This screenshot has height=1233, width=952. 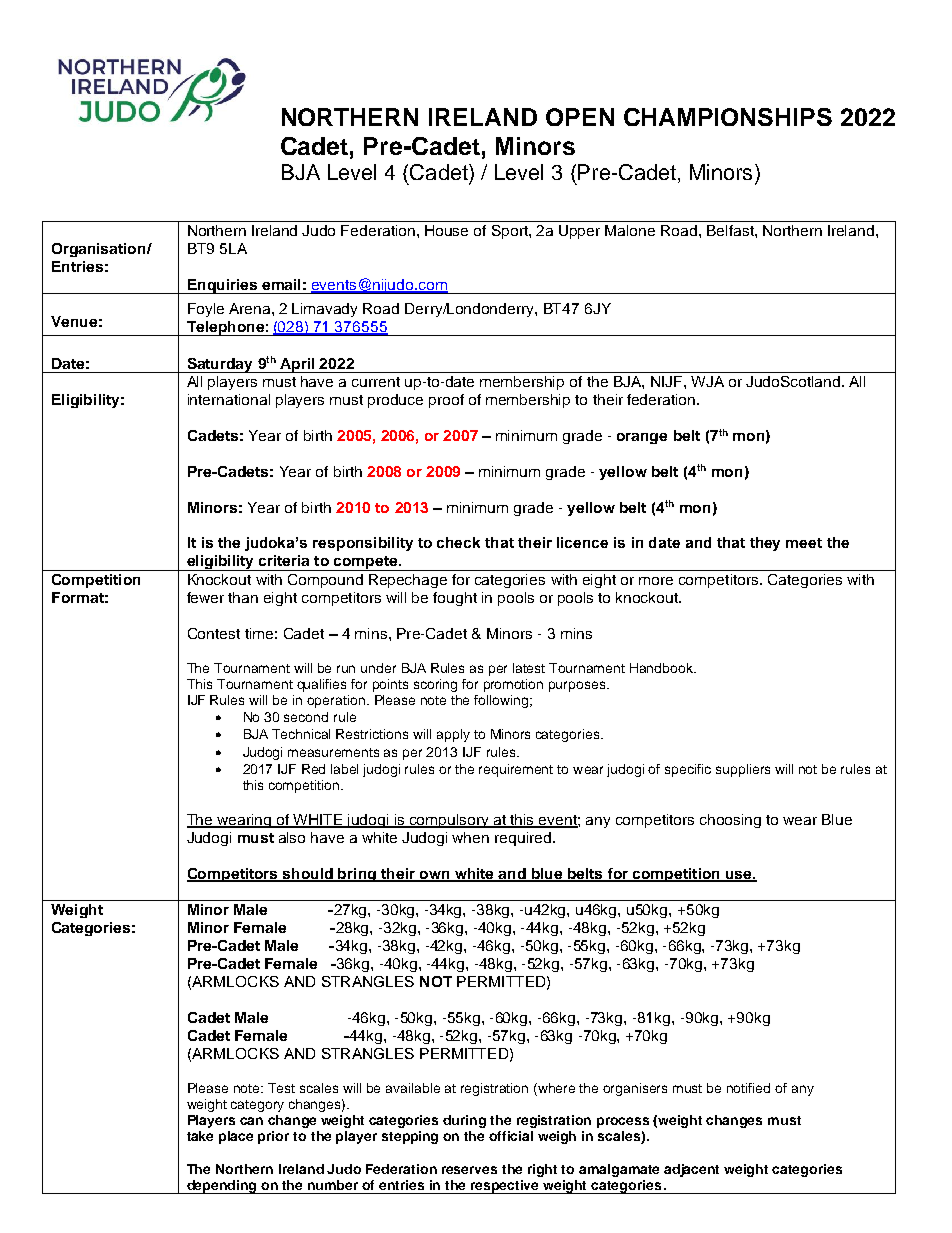 What do you see at coordinates (229, 399) in the screenshot?
I see `international` at bounding box center [229, 399].
